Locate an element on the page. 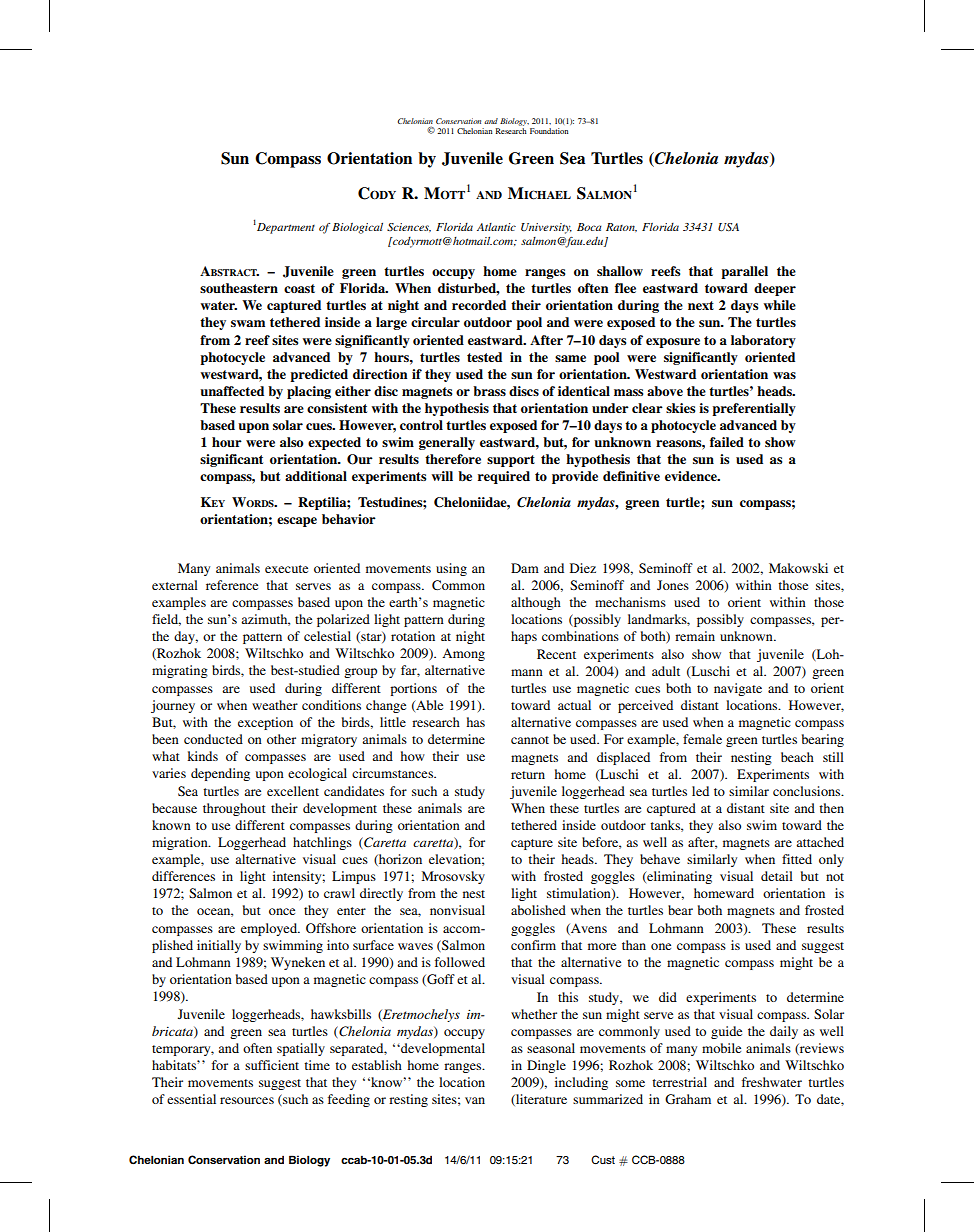 The height and width of the document is (1232, 974). preferentially is located at coordinates (754, 409).
